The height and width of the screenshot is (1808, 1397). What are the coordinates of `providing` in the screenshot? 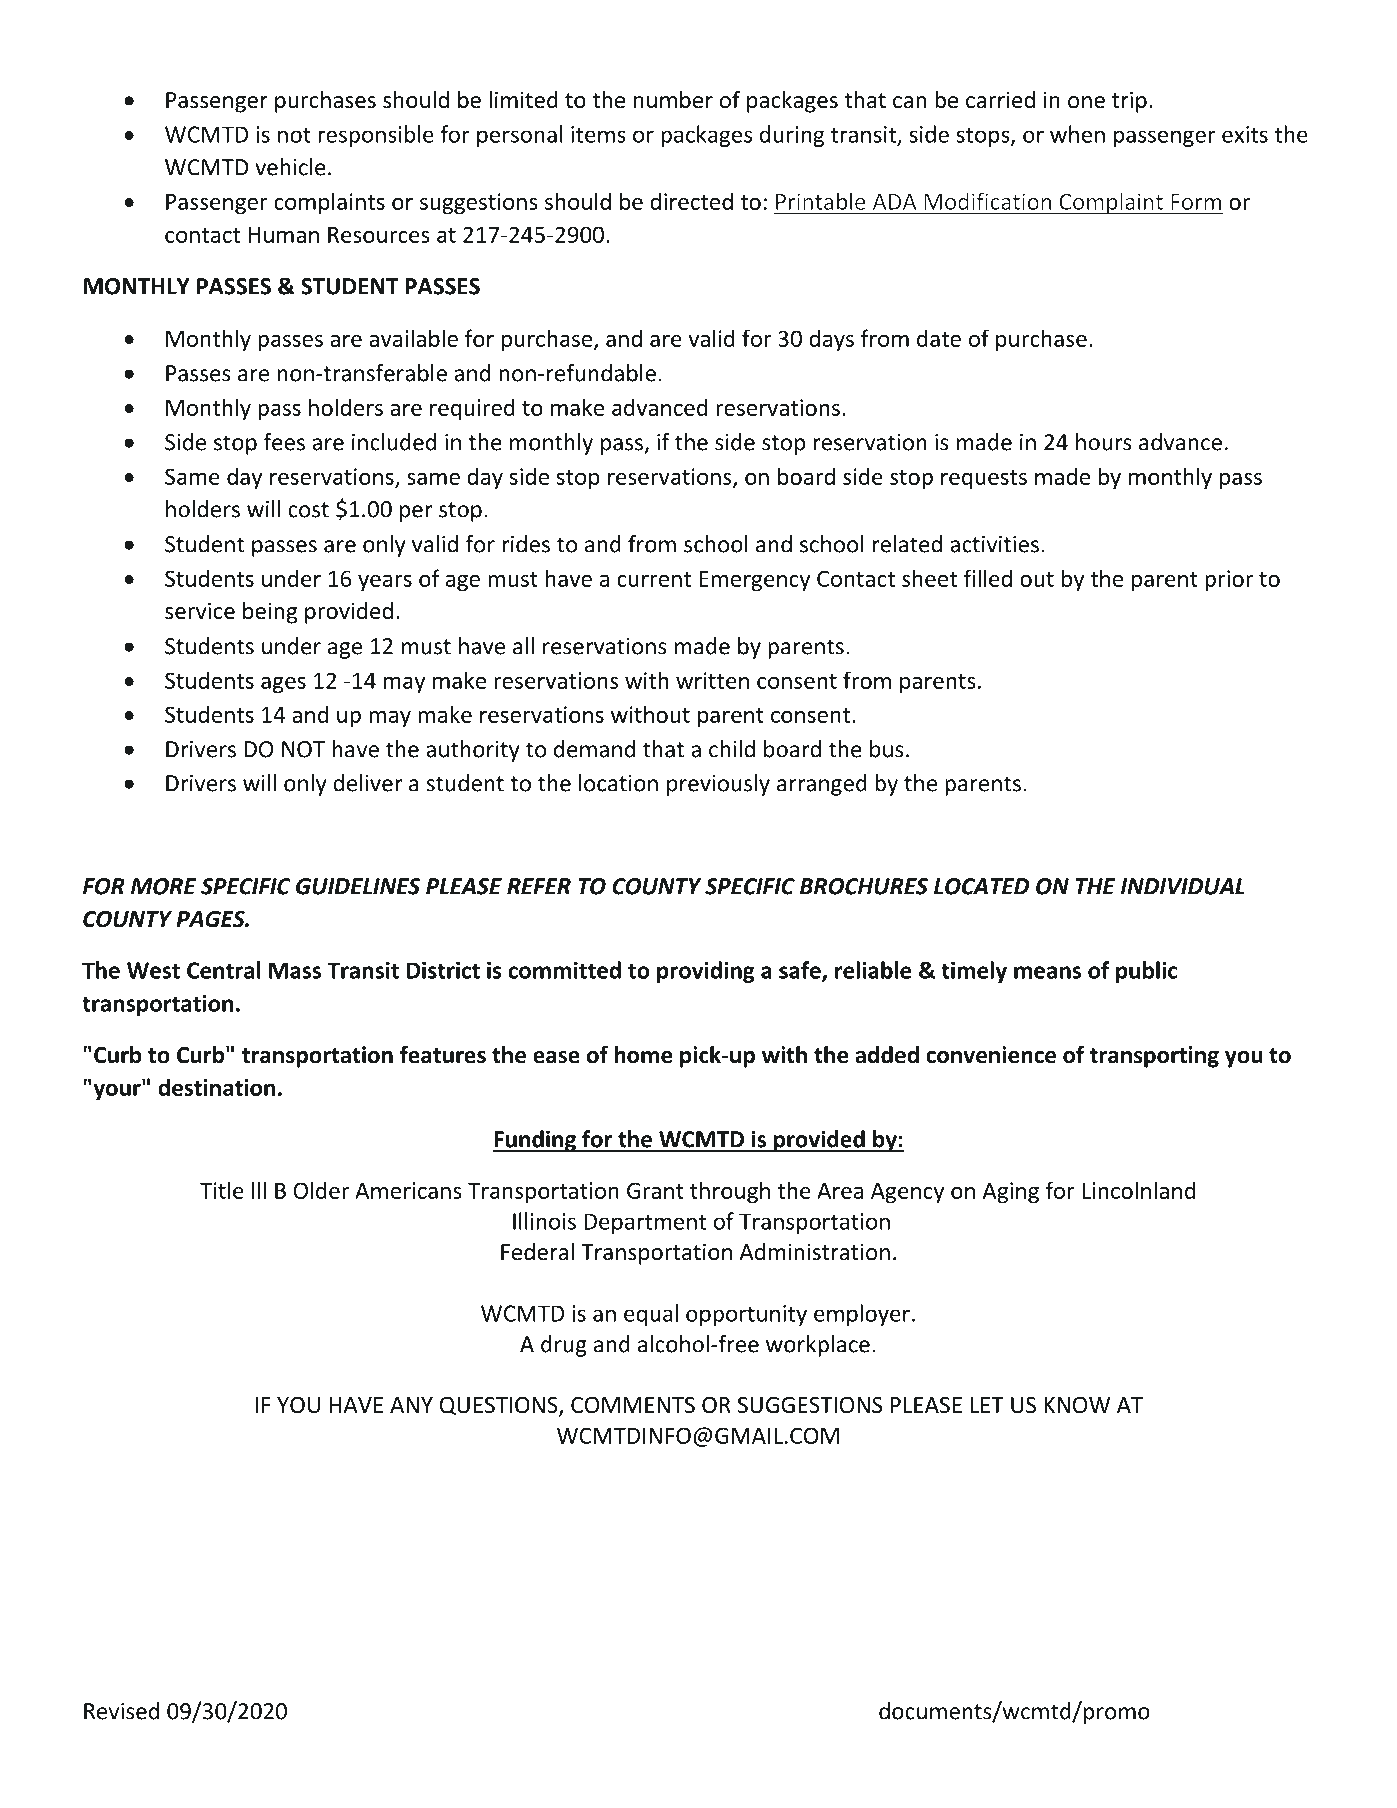 It's located at (705, 972).
